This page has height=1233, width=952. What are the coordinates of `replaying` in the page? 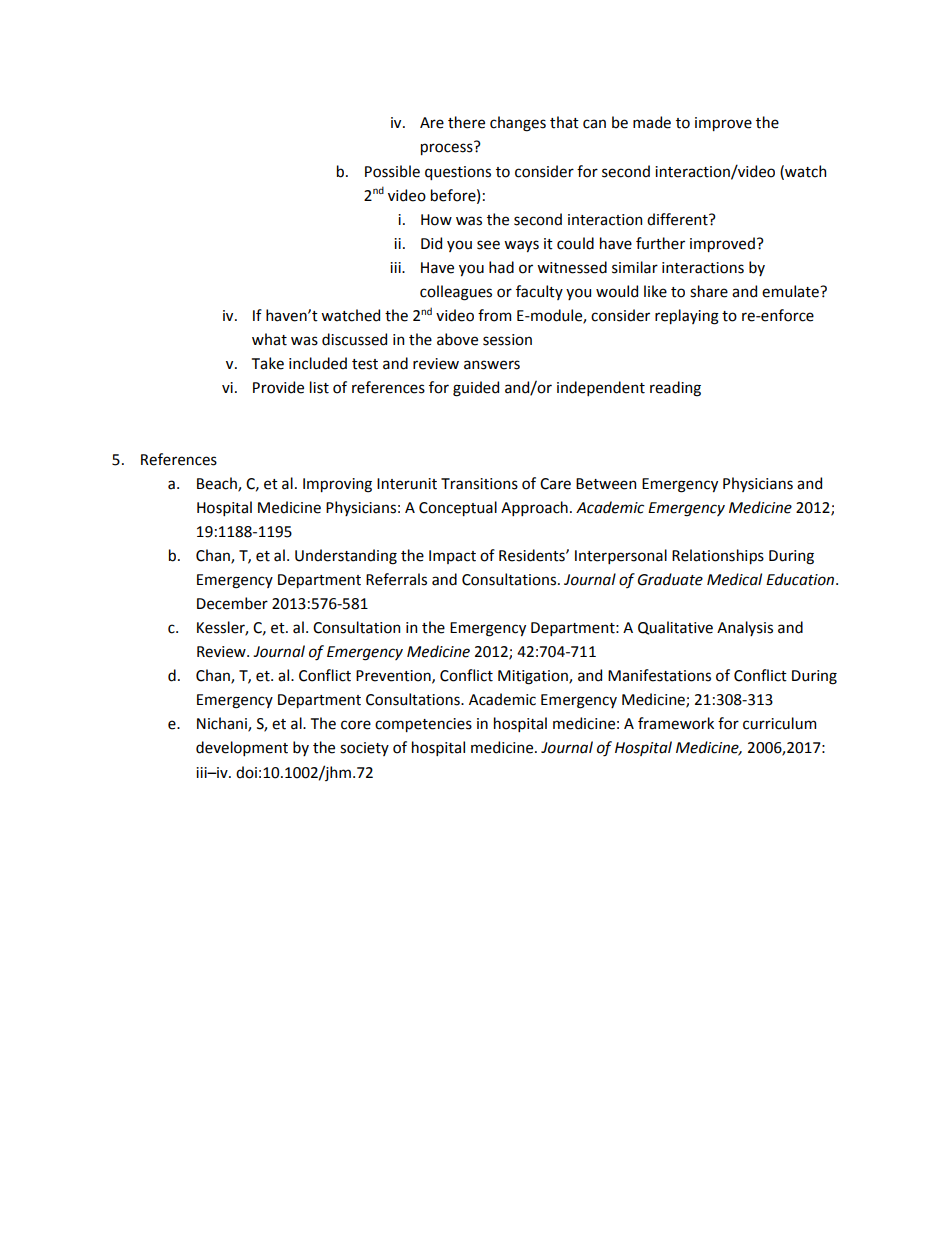 It's located at (687, 317).
